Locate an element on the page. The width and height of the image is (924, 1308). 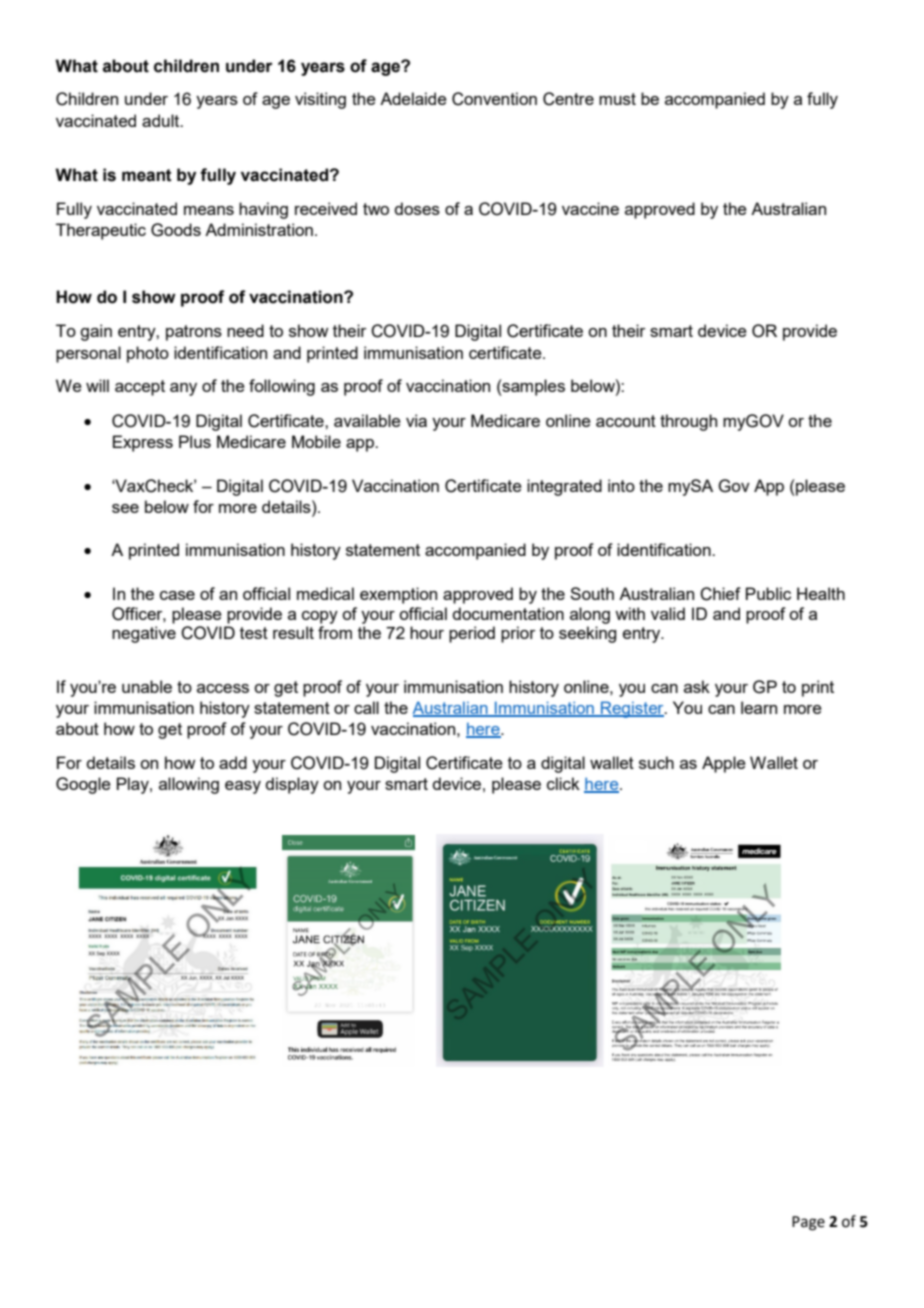
Page is located at coordinates (808, 1223).
